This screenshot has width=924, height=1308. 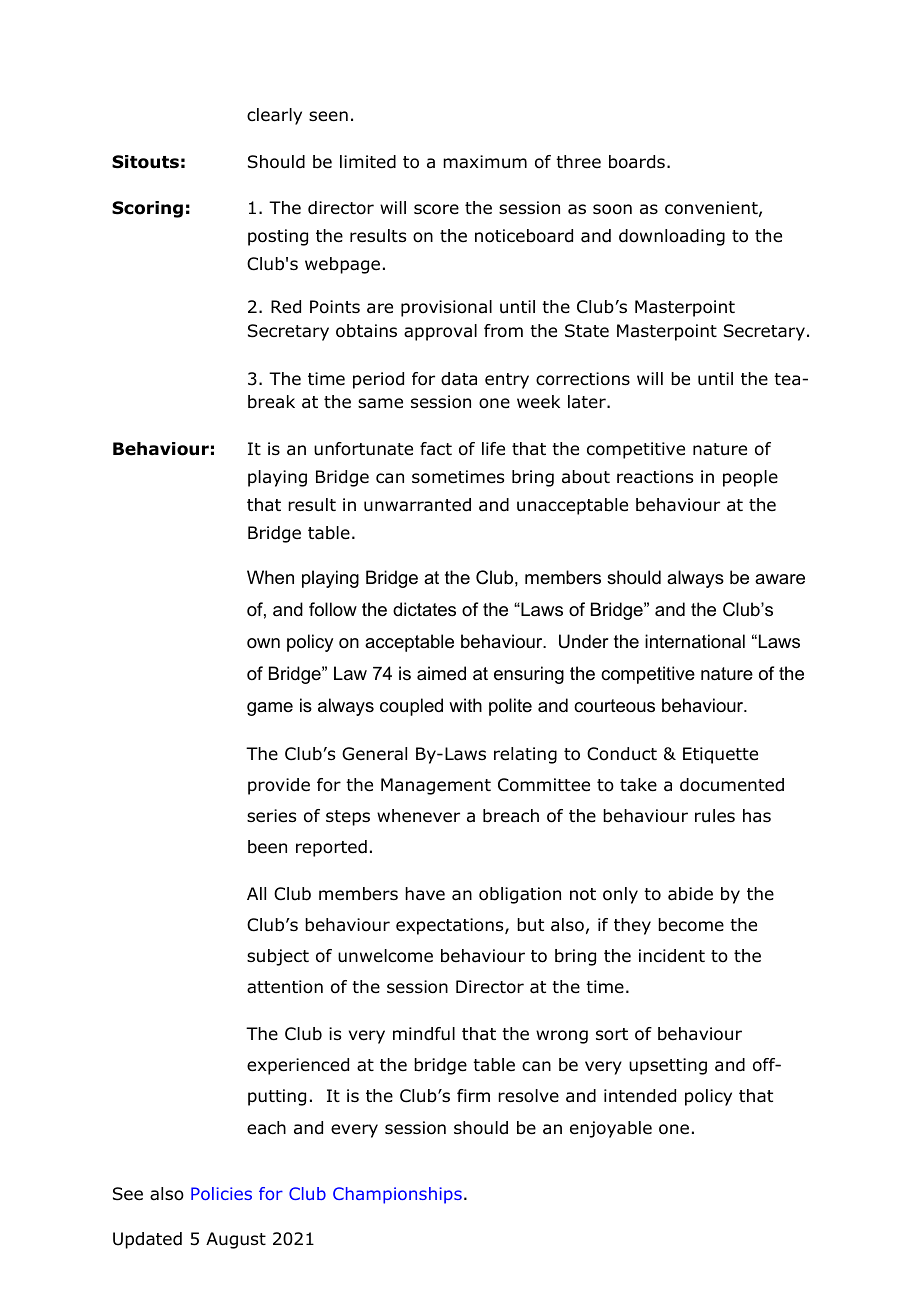 I want to click on become, so click(x=691, y=925).
